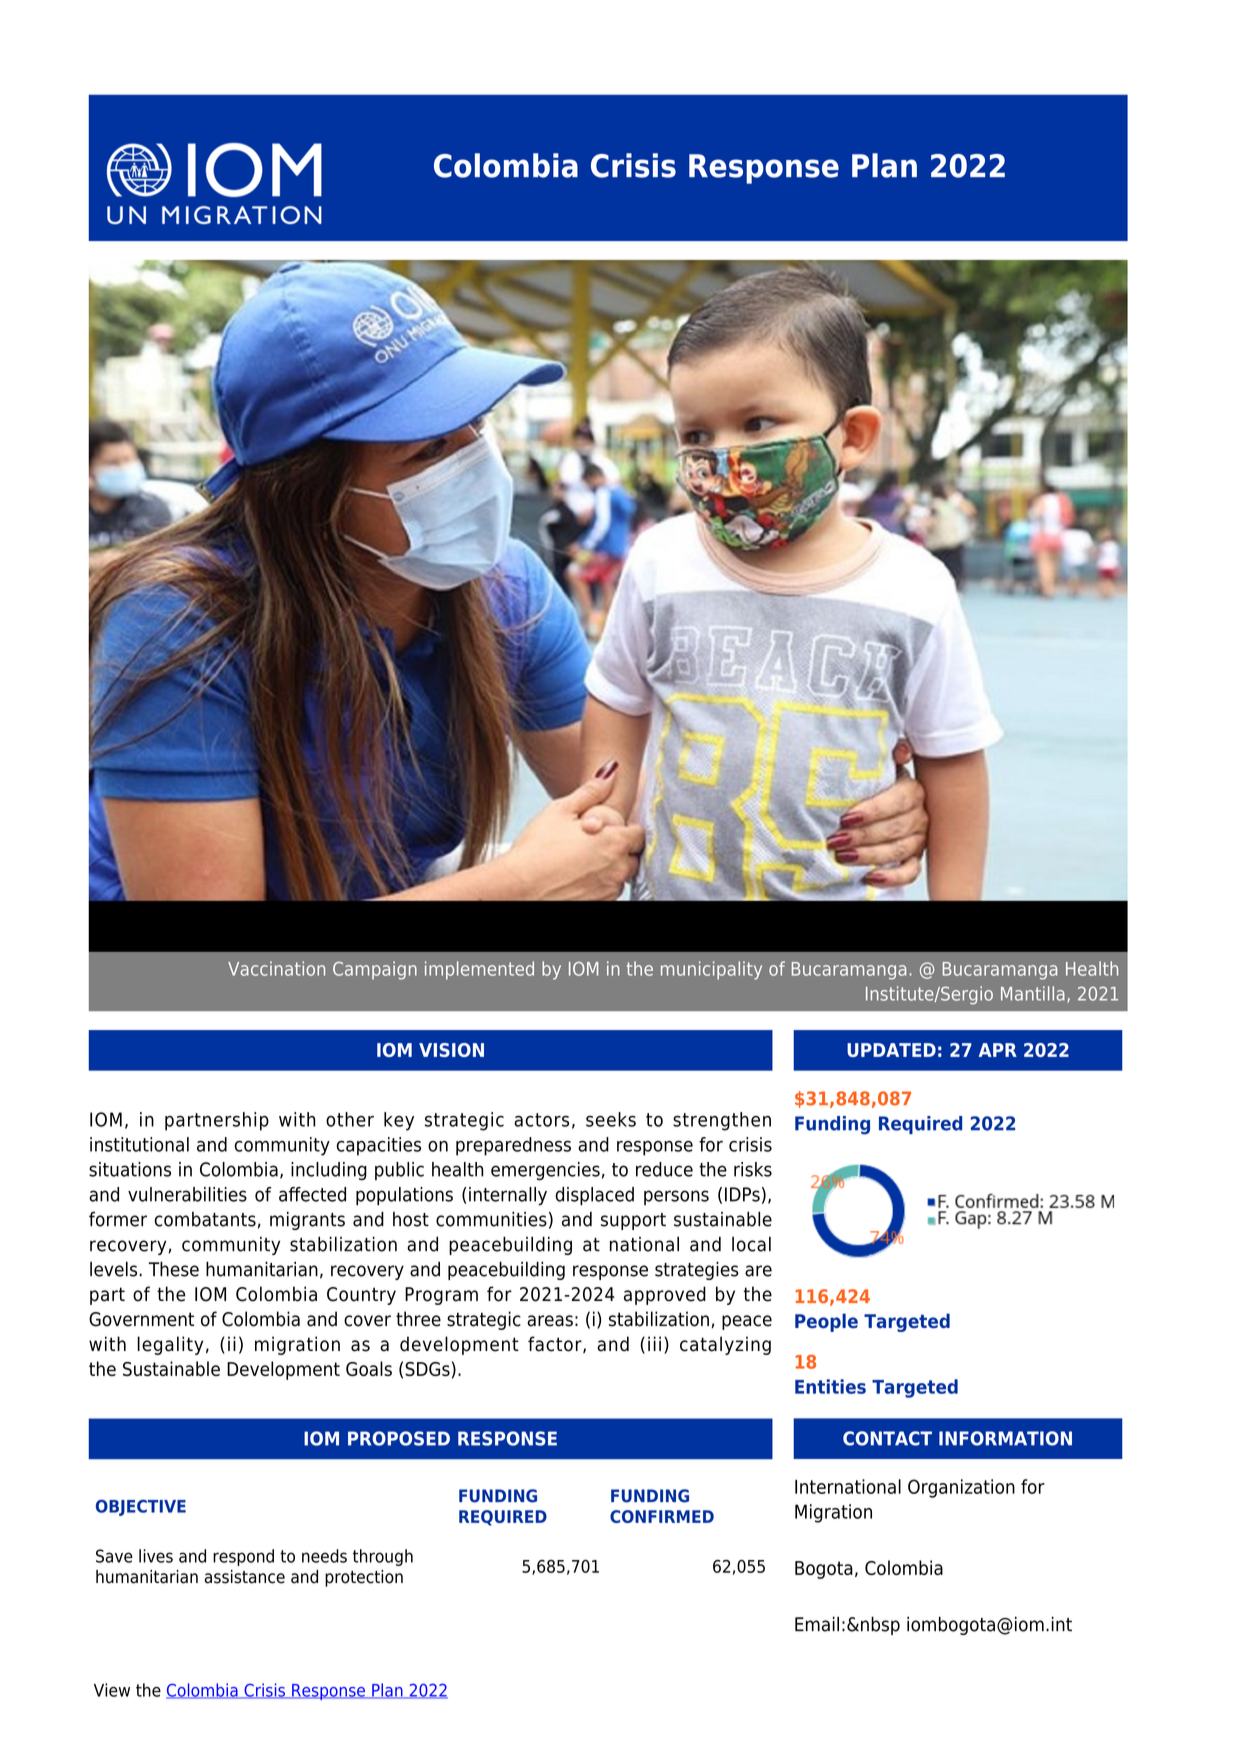 This page has height=1759, width=1243. Describe the element at coordinates (479, 970) in the page. I see `implemented` at that location.
